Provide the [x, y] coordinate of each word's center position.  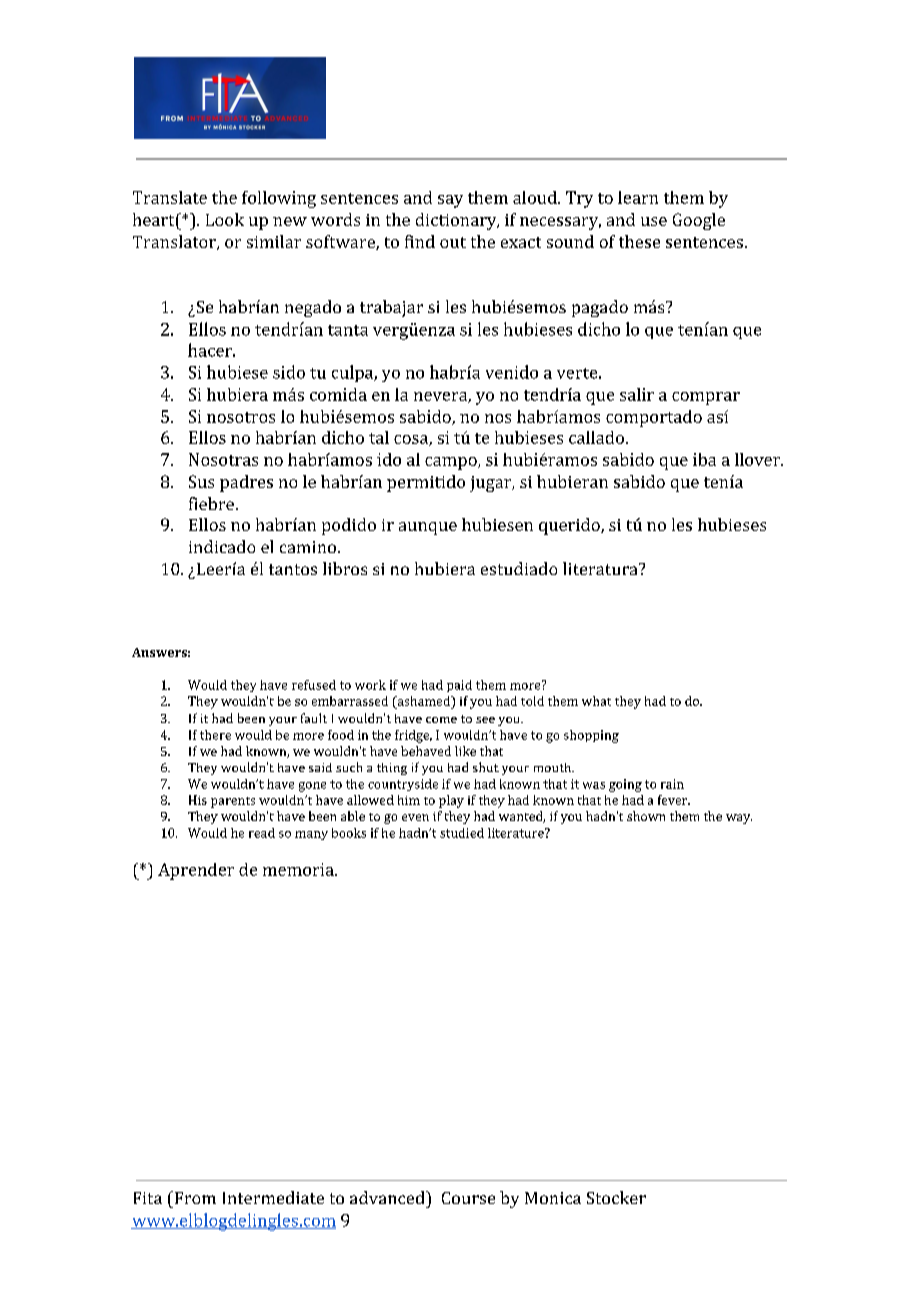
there [215, 735]
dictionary [457, 221]
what [596, 701]
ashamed [423, 701]
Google [699, 221]
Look [225, 219]
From [194, 1197]
